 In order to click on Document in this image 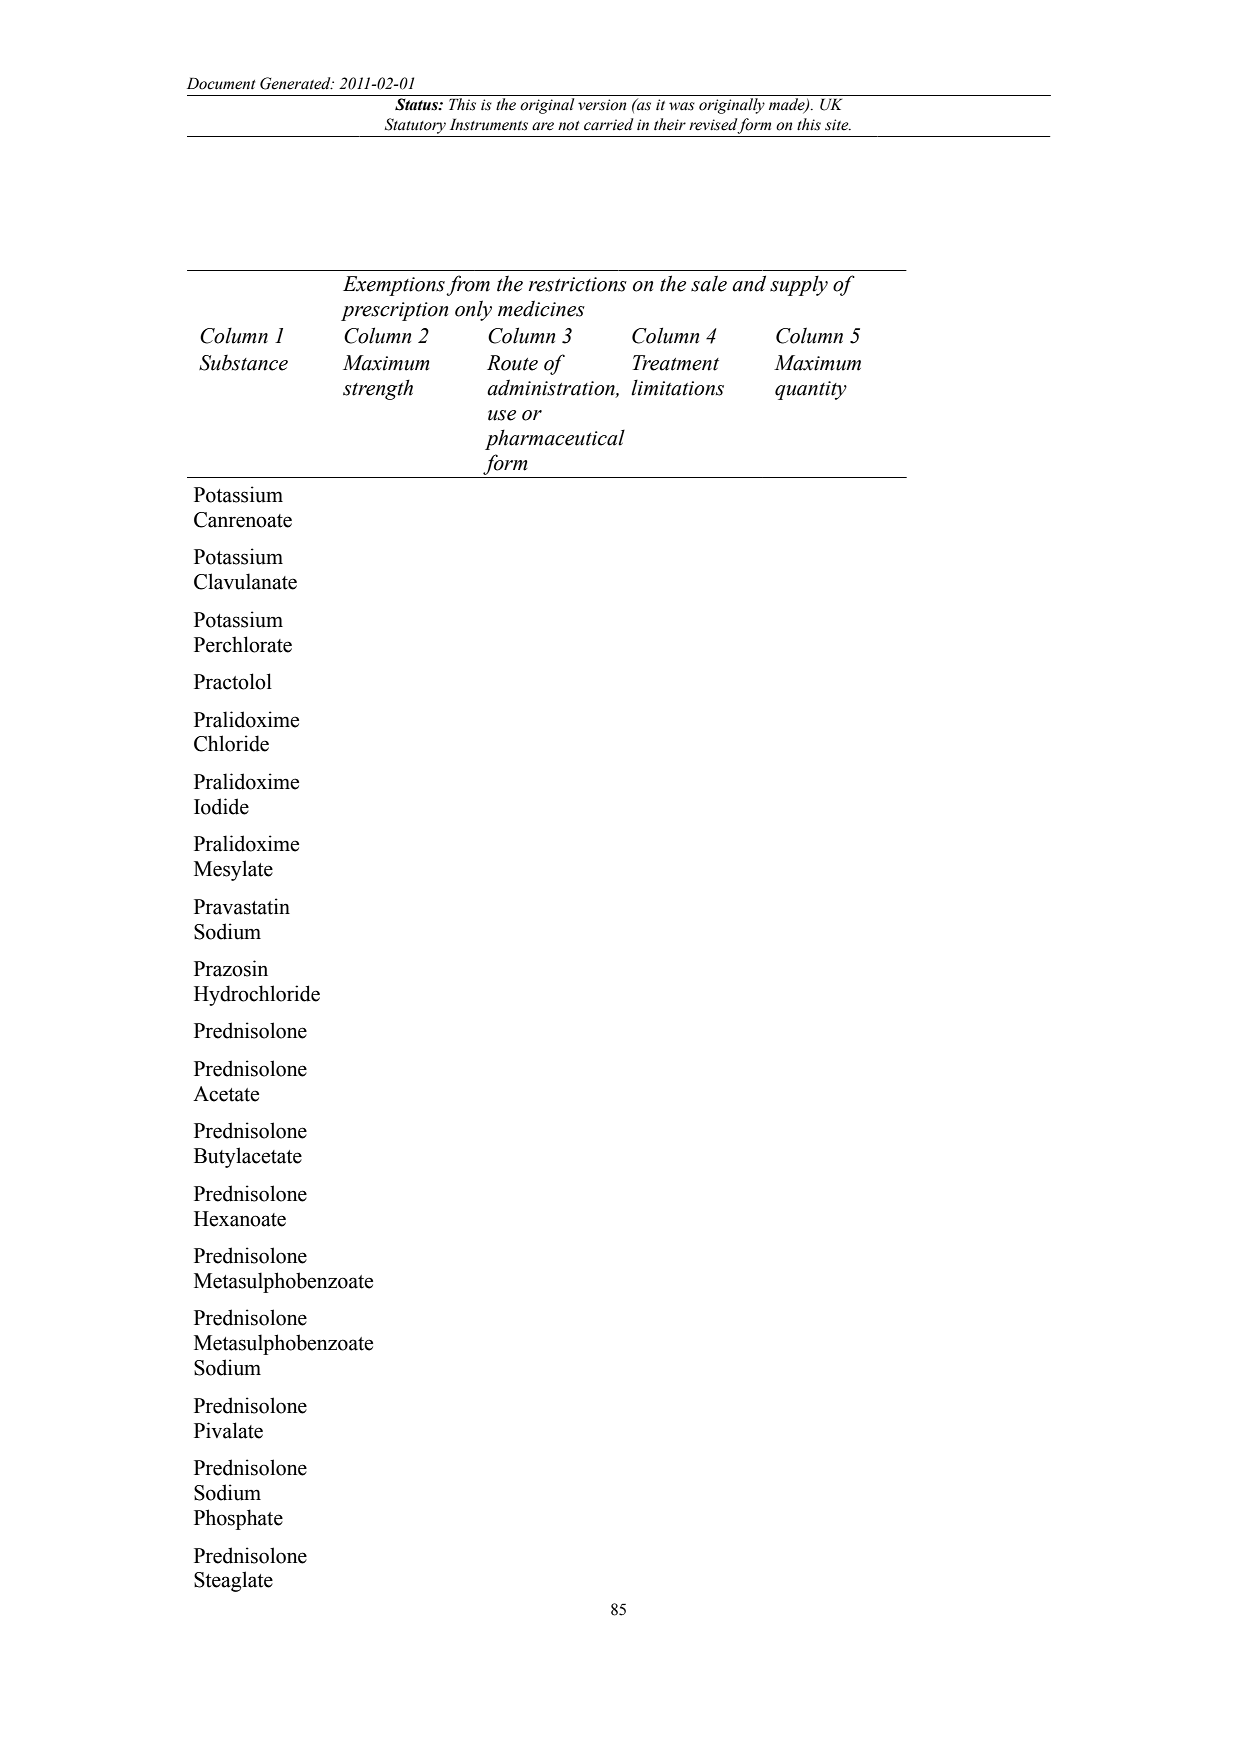, I will do `click(221, 83)`.
